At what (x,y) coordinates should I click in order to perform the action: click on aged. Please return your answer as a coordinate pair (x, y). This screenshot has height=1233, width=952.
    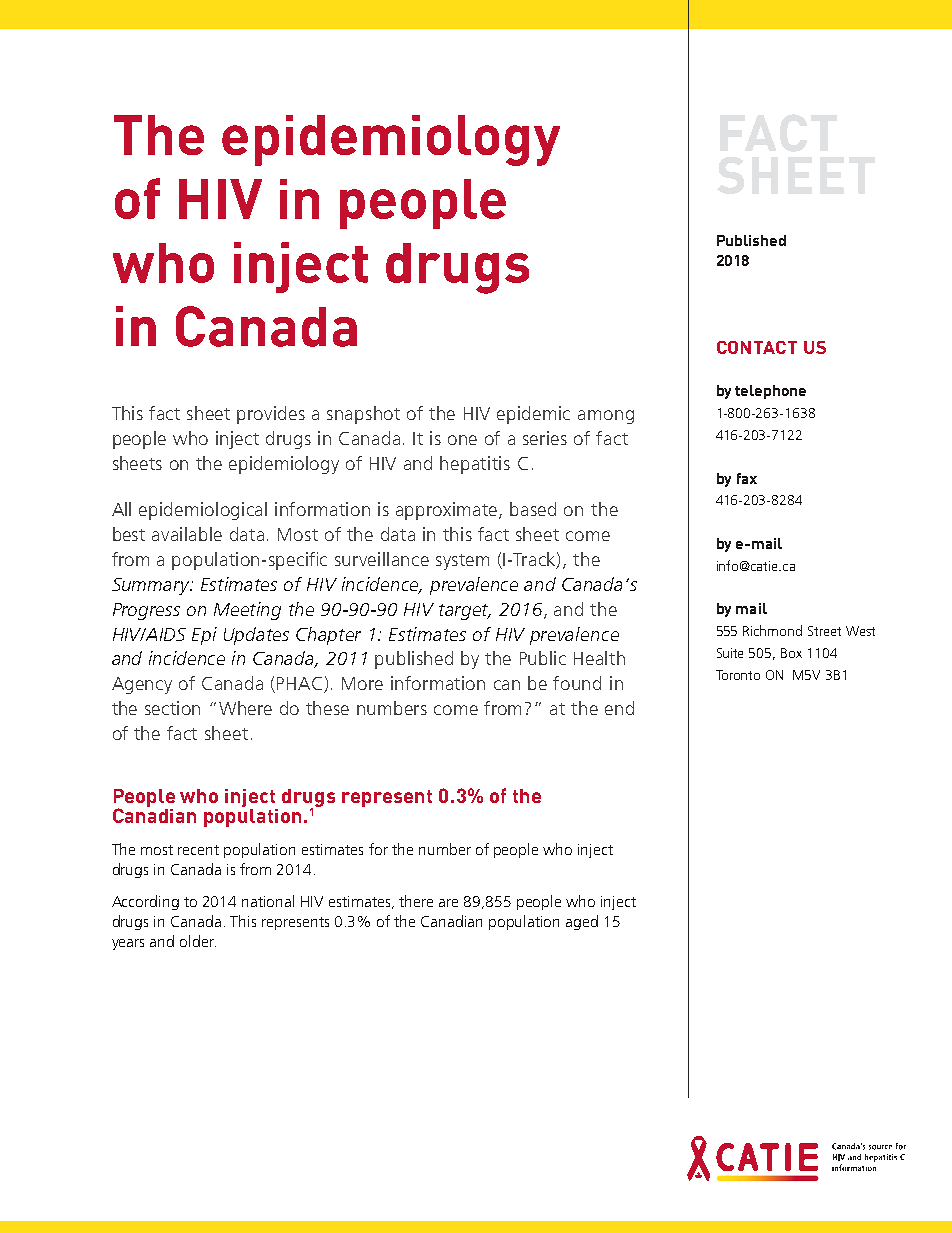
    Looking at the image, I should click on (582, 922).
